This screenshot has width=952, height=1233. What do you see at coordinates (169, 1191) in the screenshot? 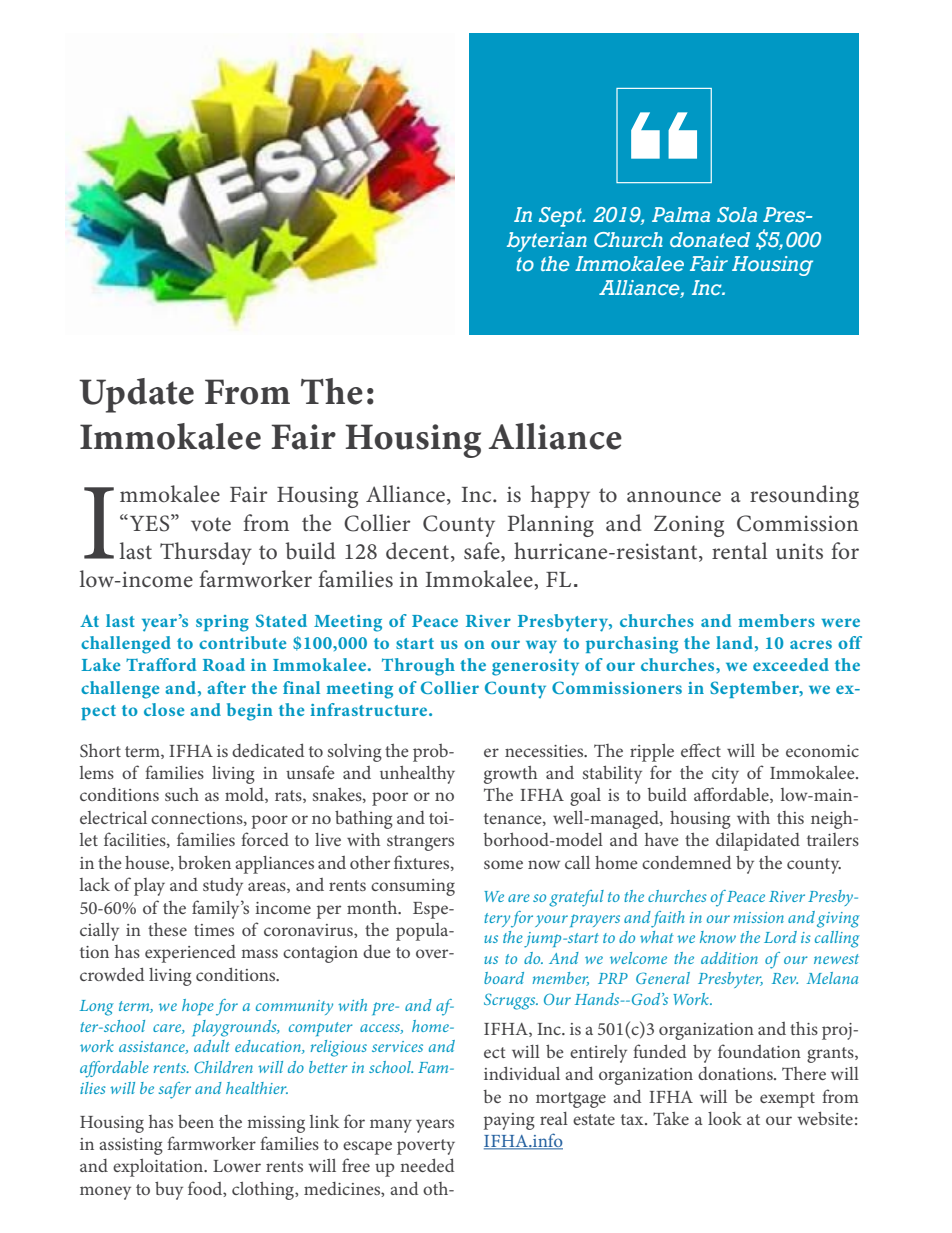
I see `buy` at bounding box center [169, 1191].
